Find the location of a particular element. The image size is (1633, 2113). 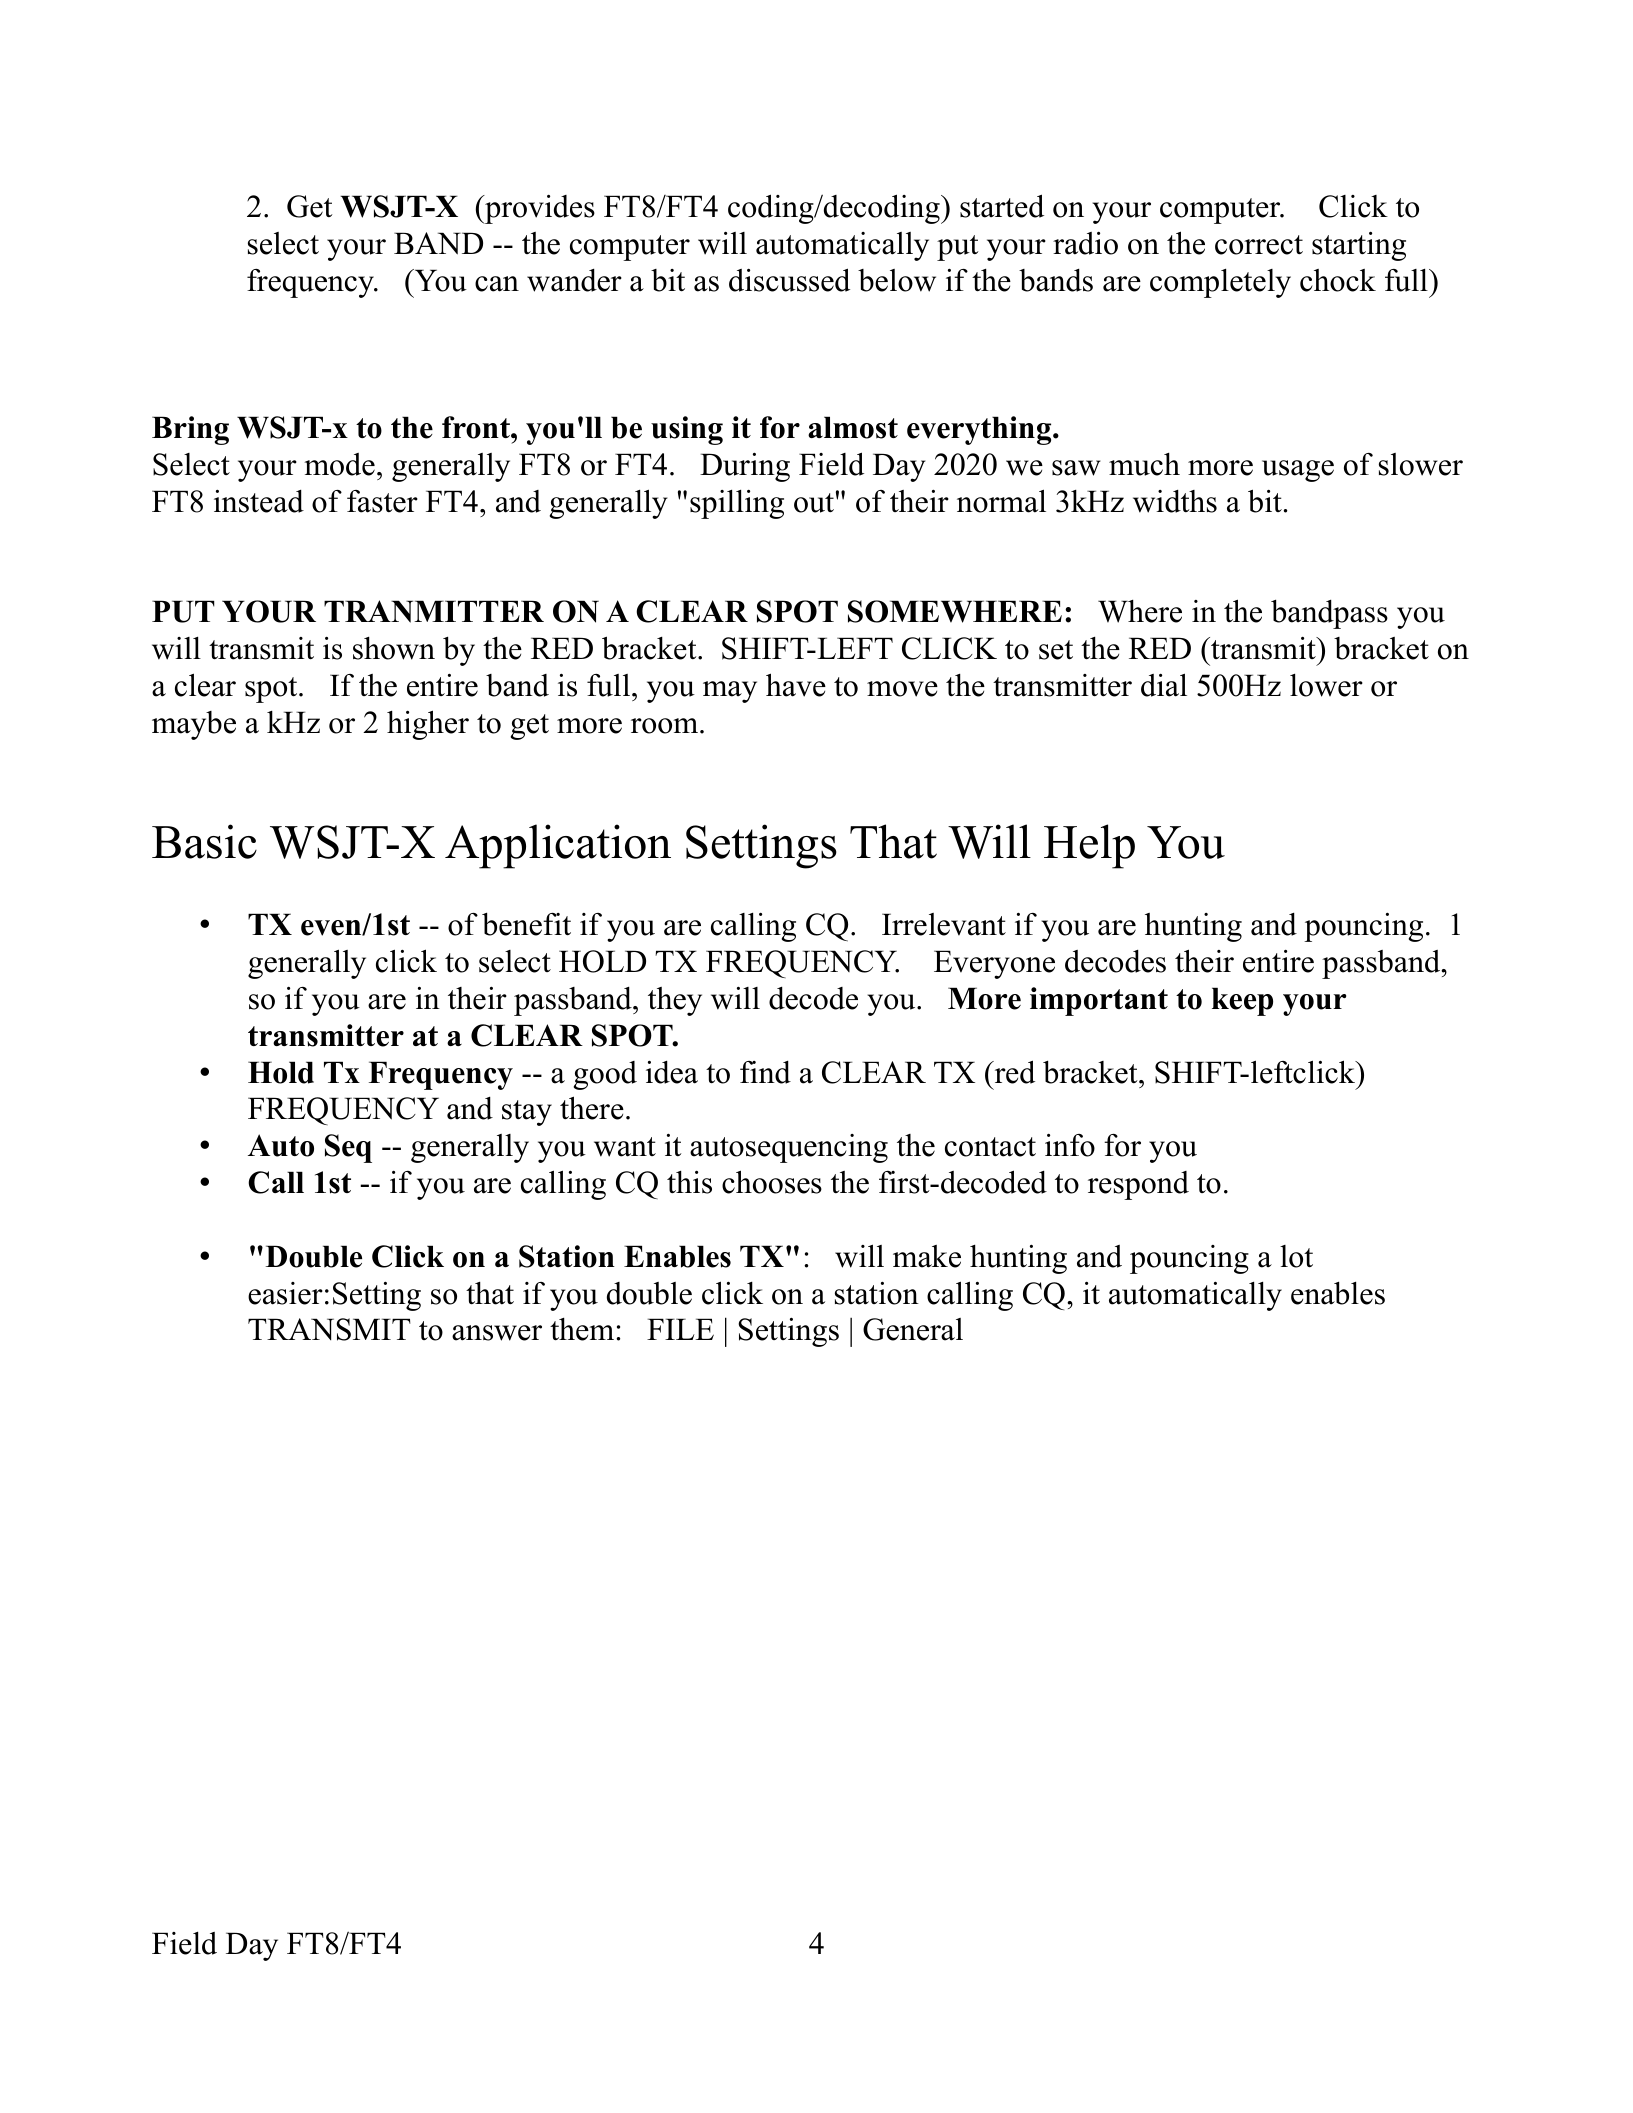

dial is located at coordinates (1164, 685).
